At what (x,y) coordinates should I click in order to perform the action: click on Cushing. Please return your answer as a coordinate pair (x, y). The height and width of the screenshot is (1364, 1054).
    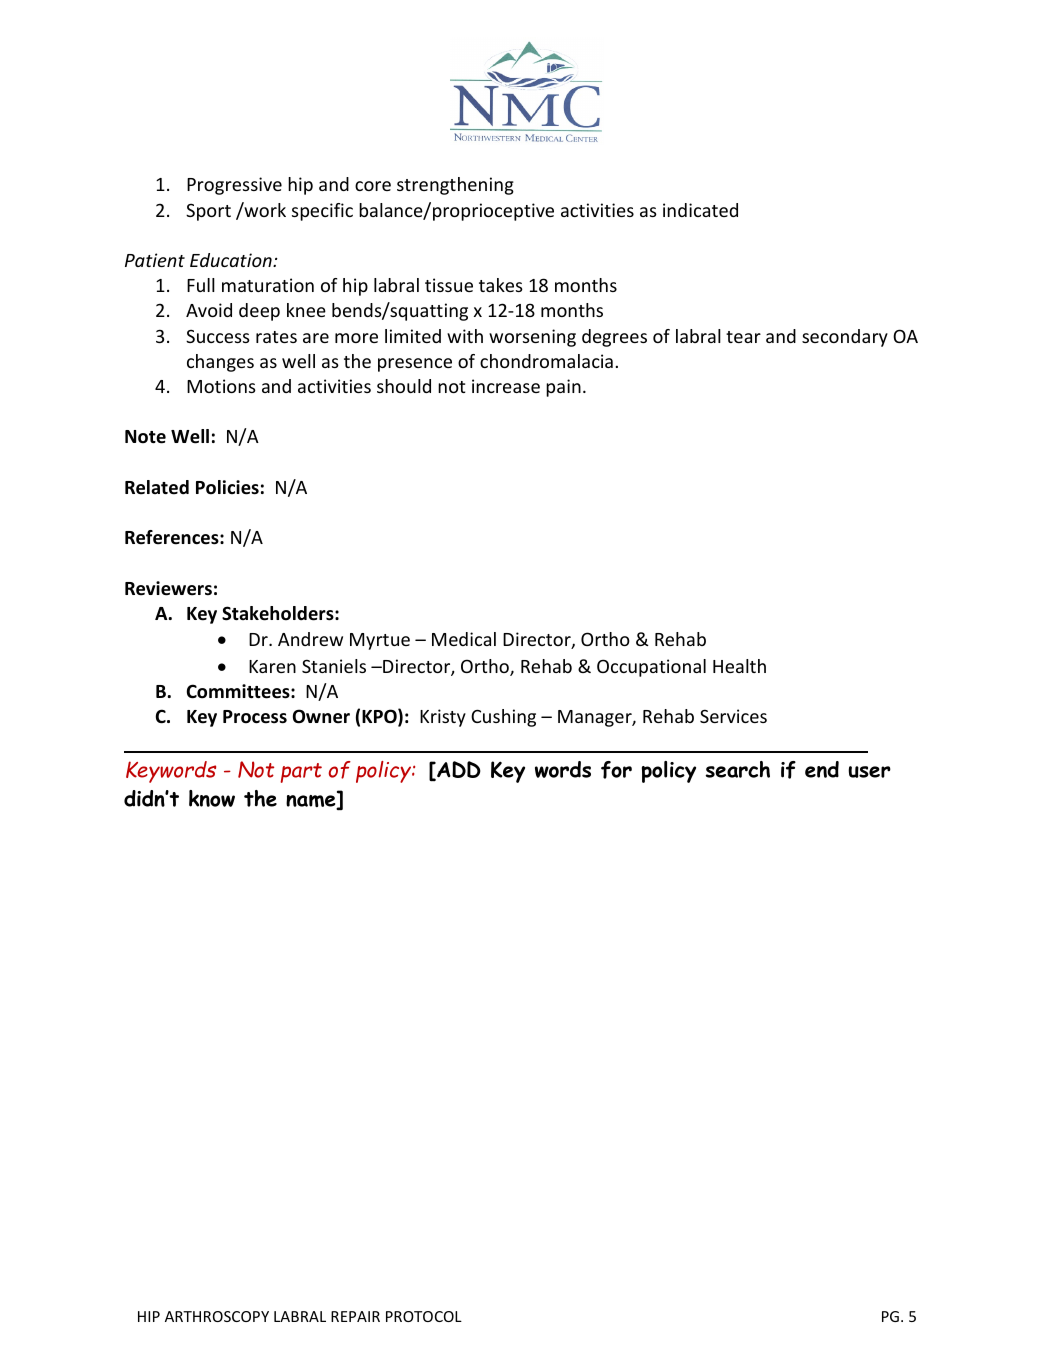
    Looking at the image, I should click on (503, 718).
